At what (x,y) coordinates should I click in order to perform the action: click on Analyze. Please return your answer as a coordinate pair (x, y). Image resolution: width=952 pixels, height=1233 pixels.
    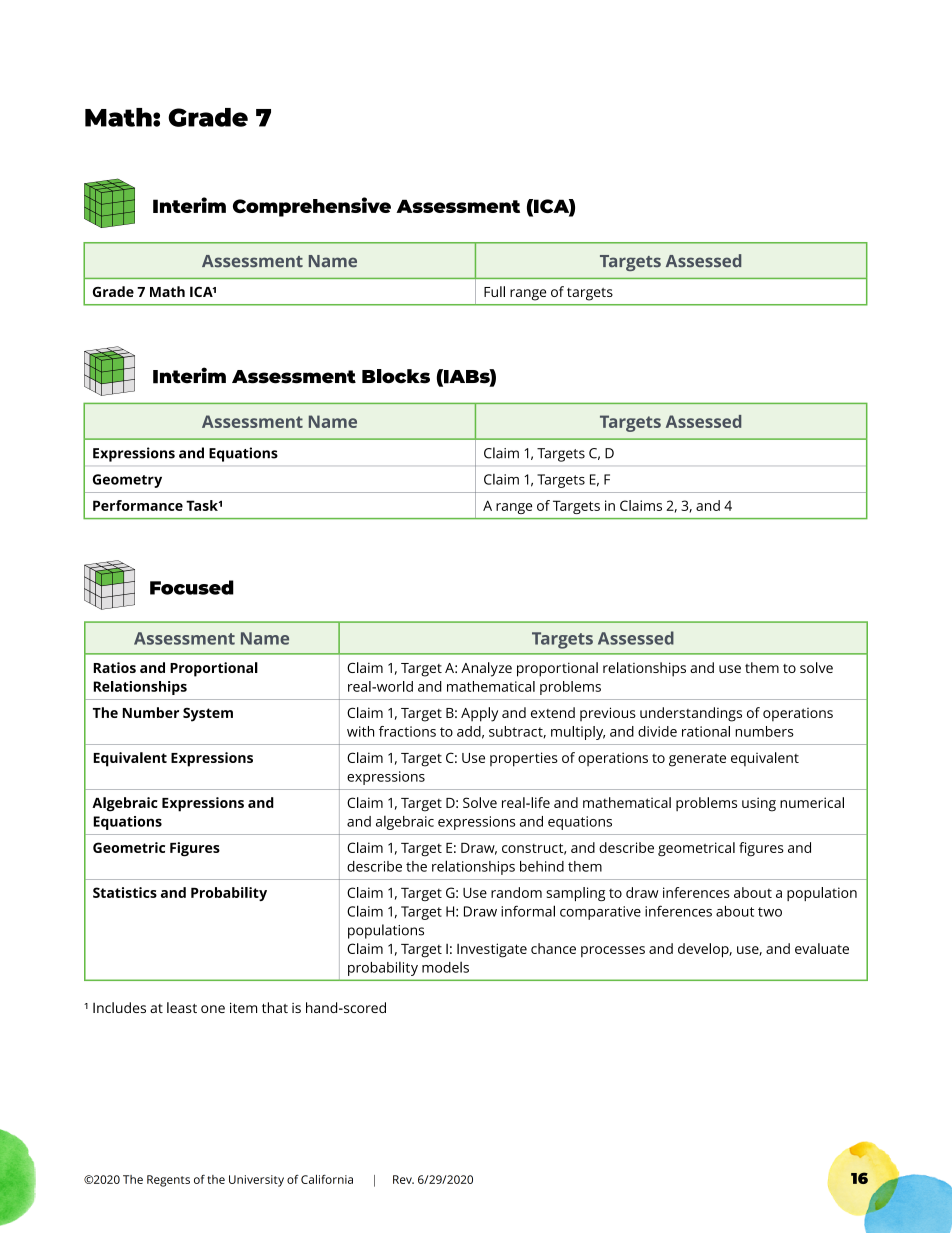
    Looking at the image, I should click on (486, 669).
